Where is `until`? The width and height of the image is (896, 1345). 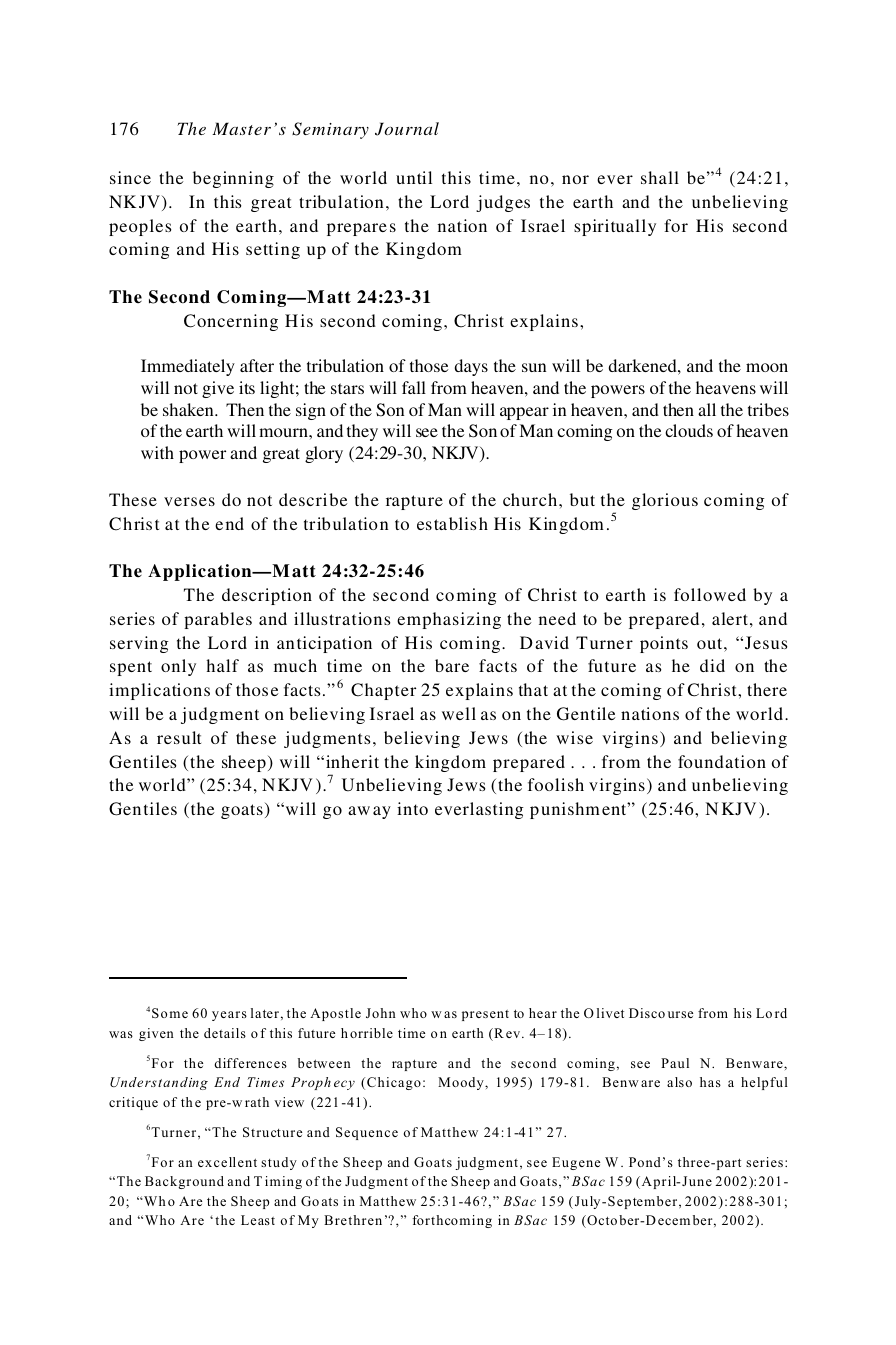
until is located at coordinates (414, 177).
